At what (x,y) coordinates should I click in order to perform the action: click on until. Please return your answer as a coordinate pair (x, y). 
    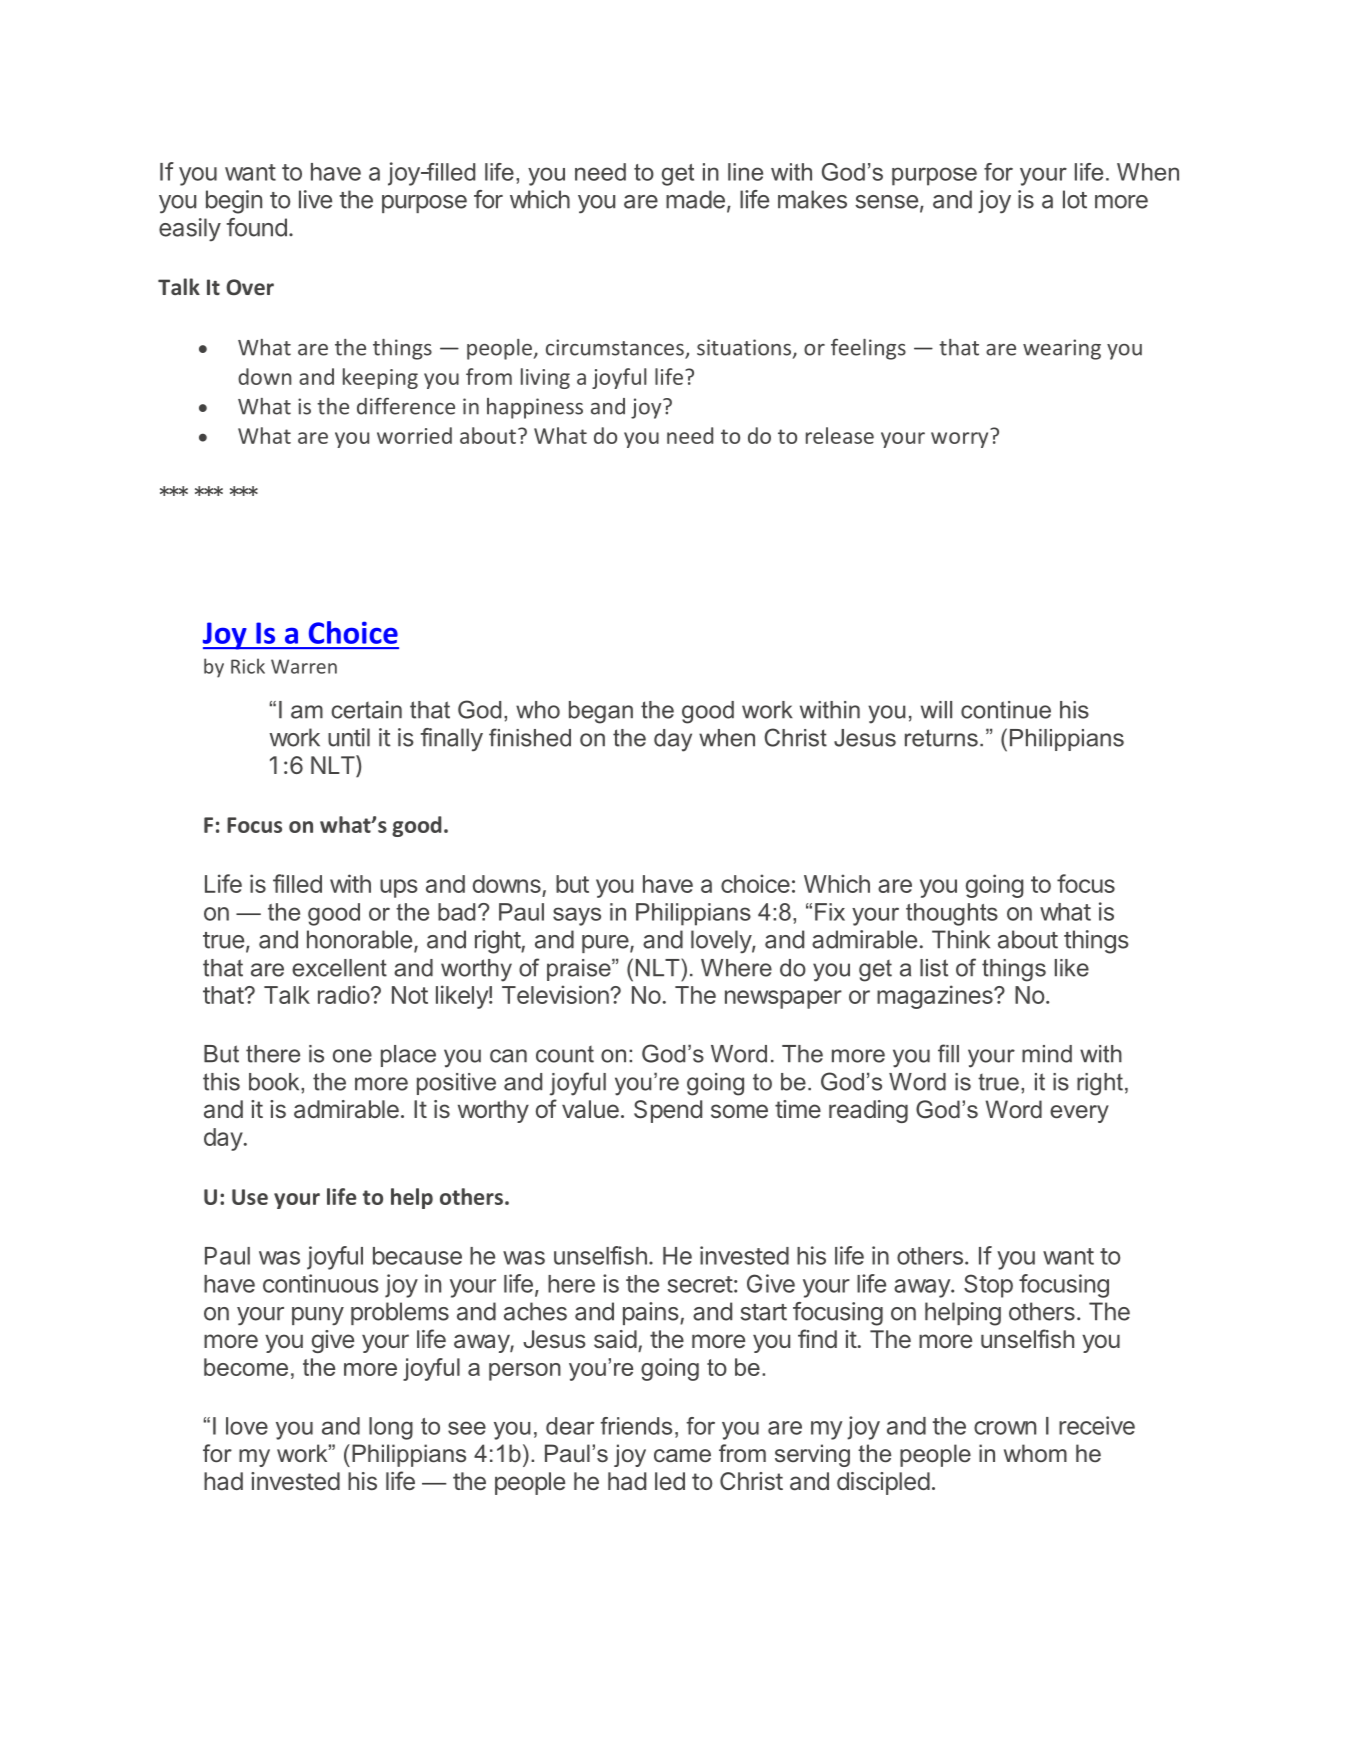
    Looking at the image, I should click on (349, 737).
